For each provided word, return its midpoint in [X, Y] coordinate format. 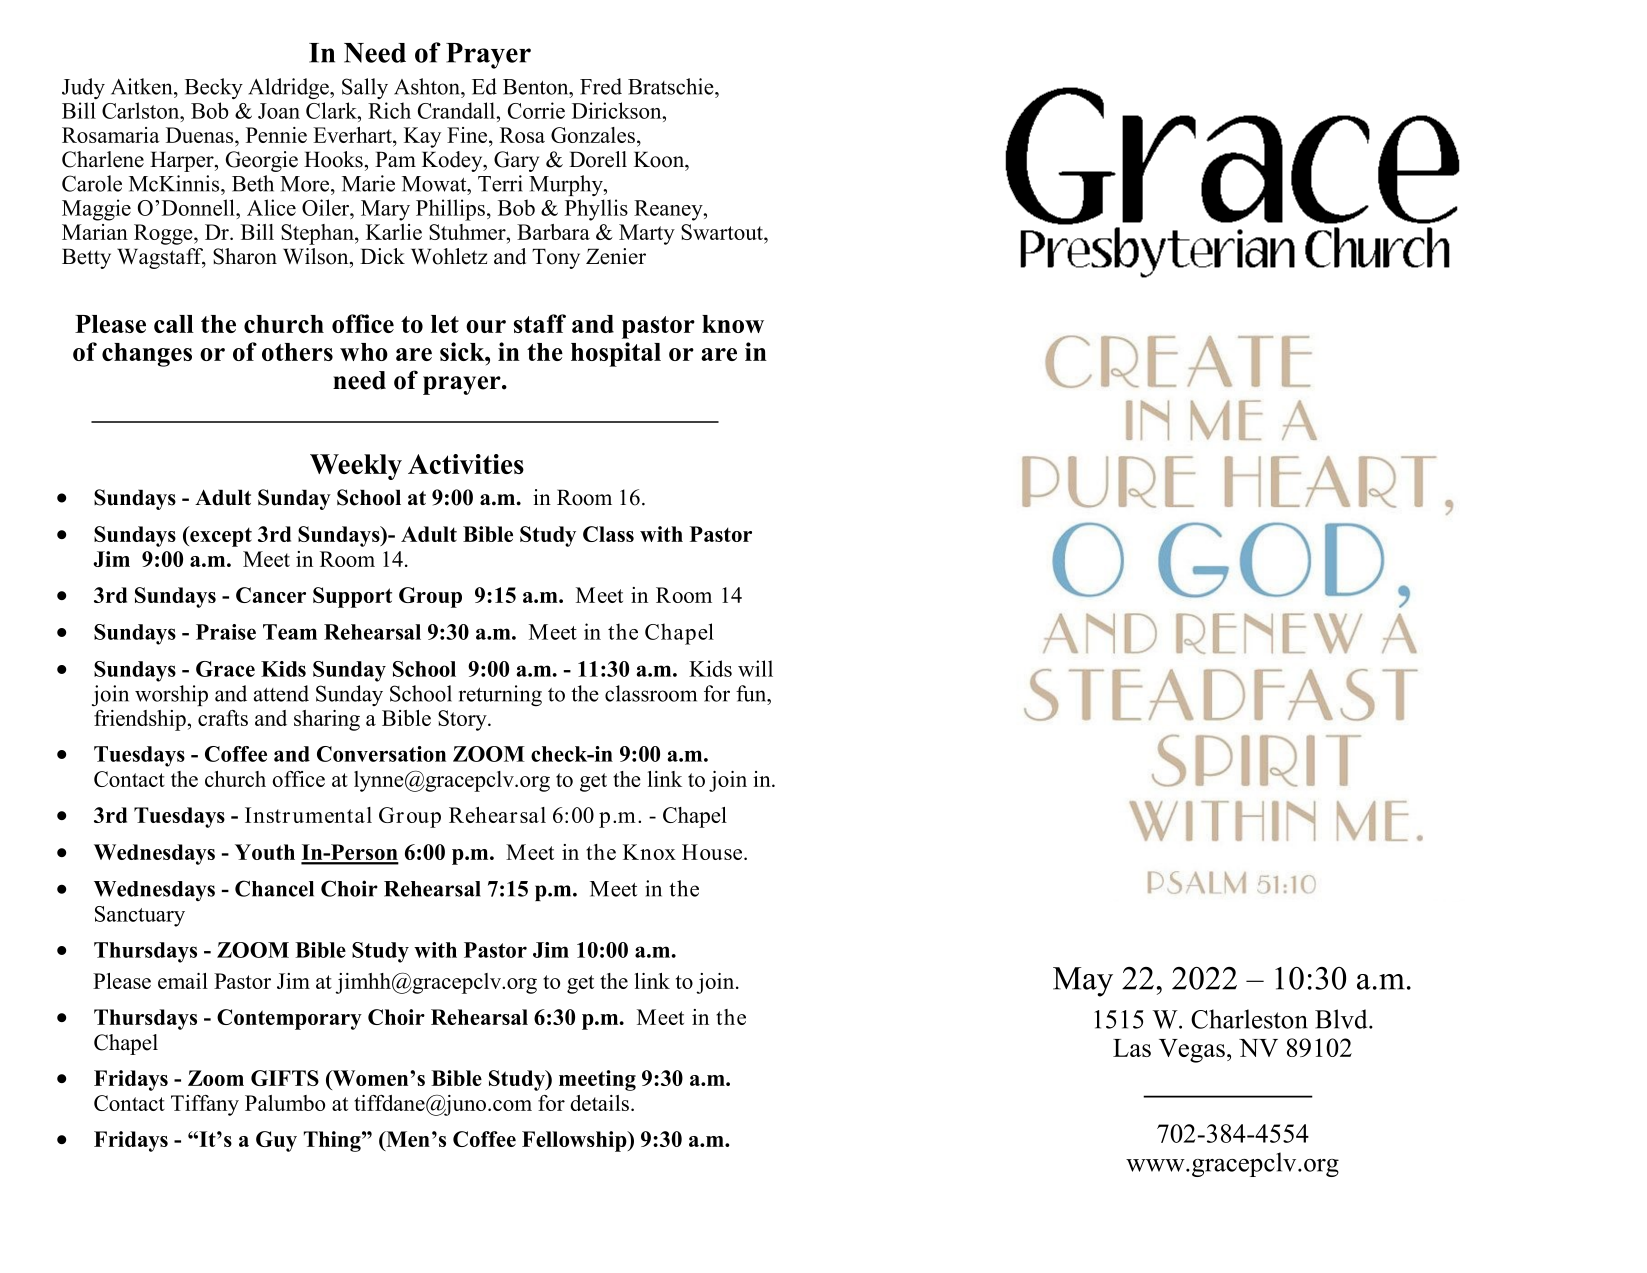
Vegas [1192, 1051]
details [599, 1103]
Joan [279, 111]
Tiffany [205, 1105]
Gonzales [594, 135]
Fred [601, 86]
